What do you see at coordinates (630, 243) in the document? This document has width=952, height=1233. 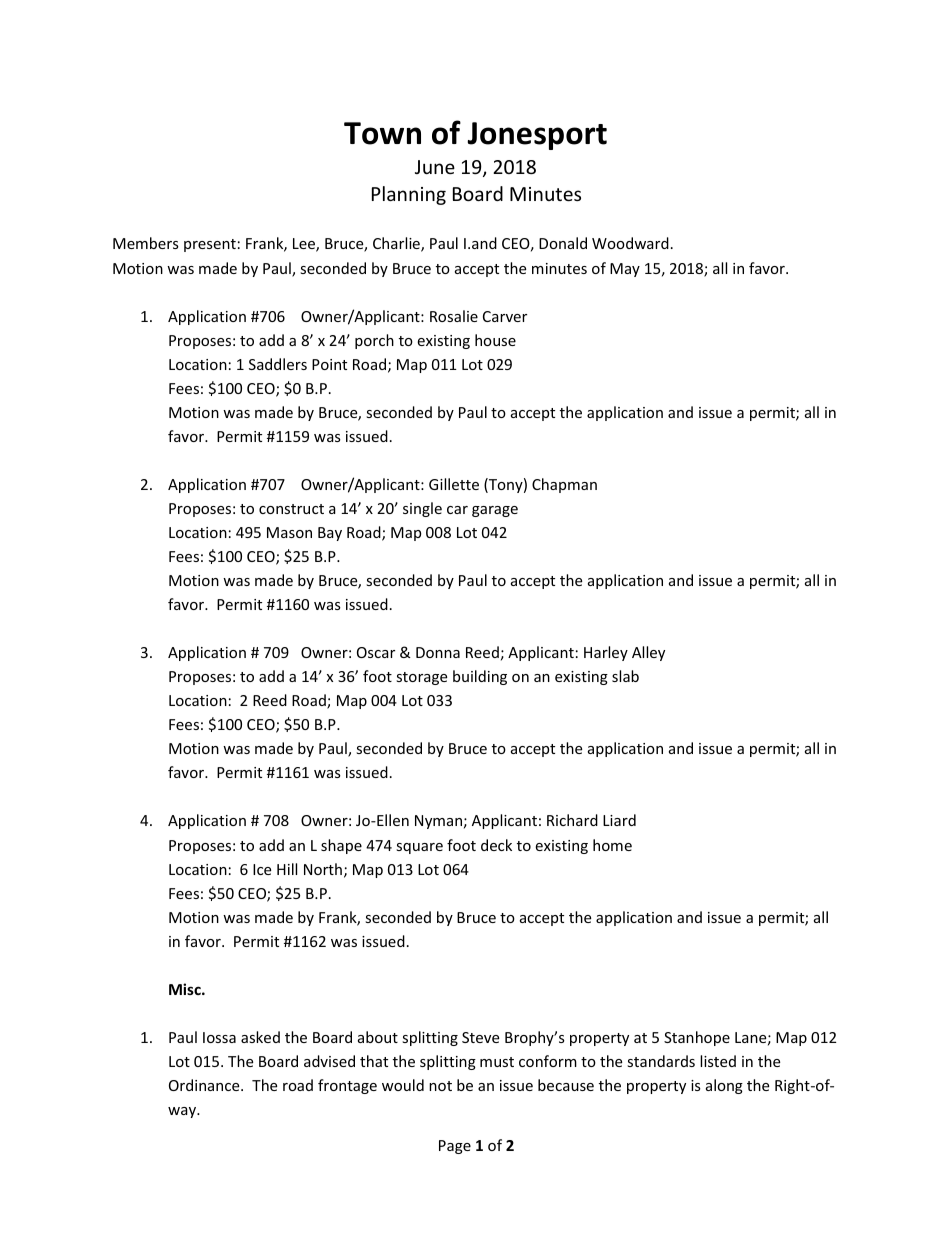 I see `Woodward` at bounding box center [630, 243].
